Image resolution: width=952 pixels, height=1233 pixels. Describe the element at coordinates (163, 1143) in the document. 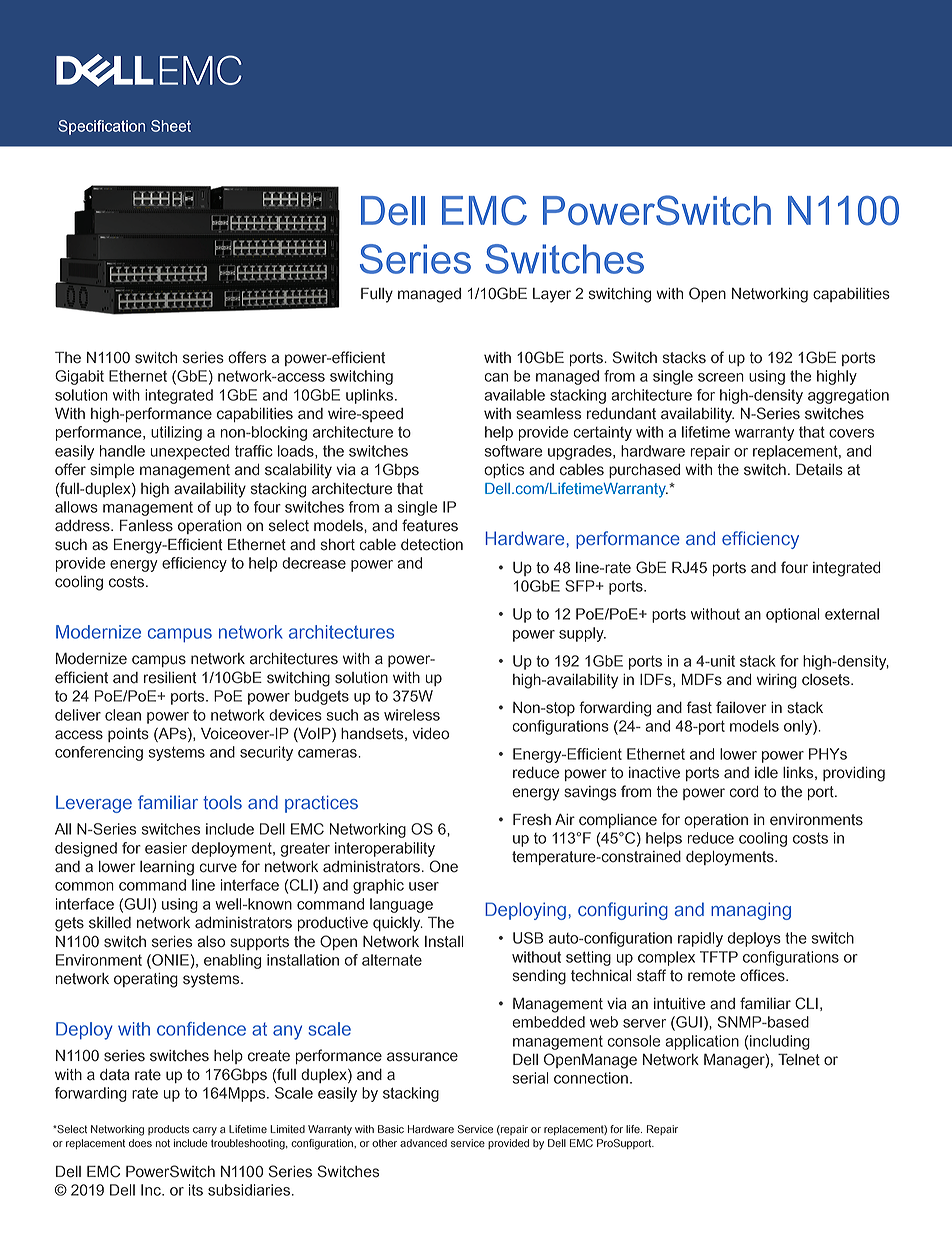

I see `not` at that location.
